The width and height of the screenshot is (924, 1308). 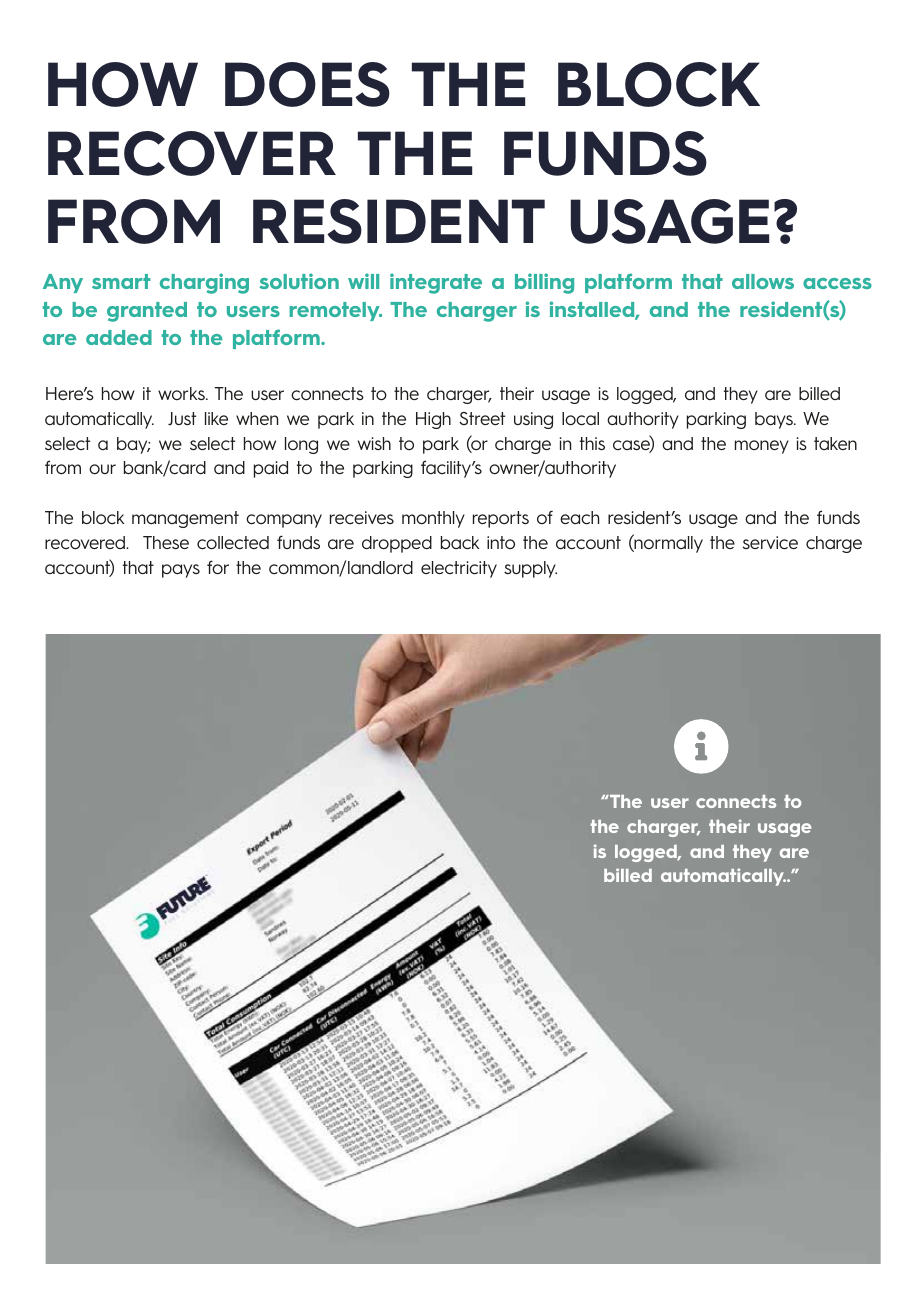 I want to click on DOES, so click(x=307, y=84).
